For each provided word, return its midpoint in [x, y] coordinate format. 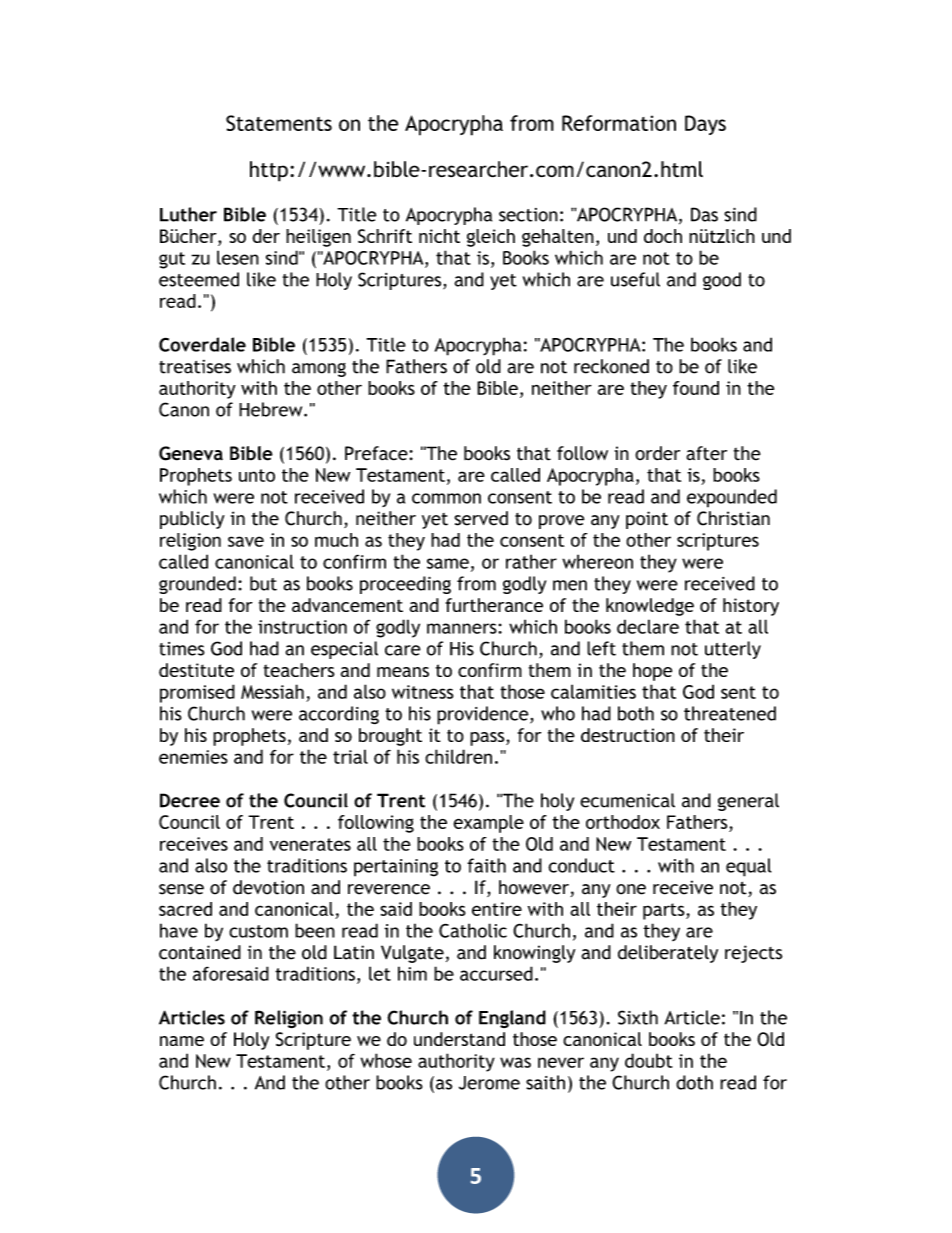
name [182, 1041]
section [528, 215]
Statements [279, 123]
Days [705, 125]
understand [459, 1039]
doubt [649, 1060]
